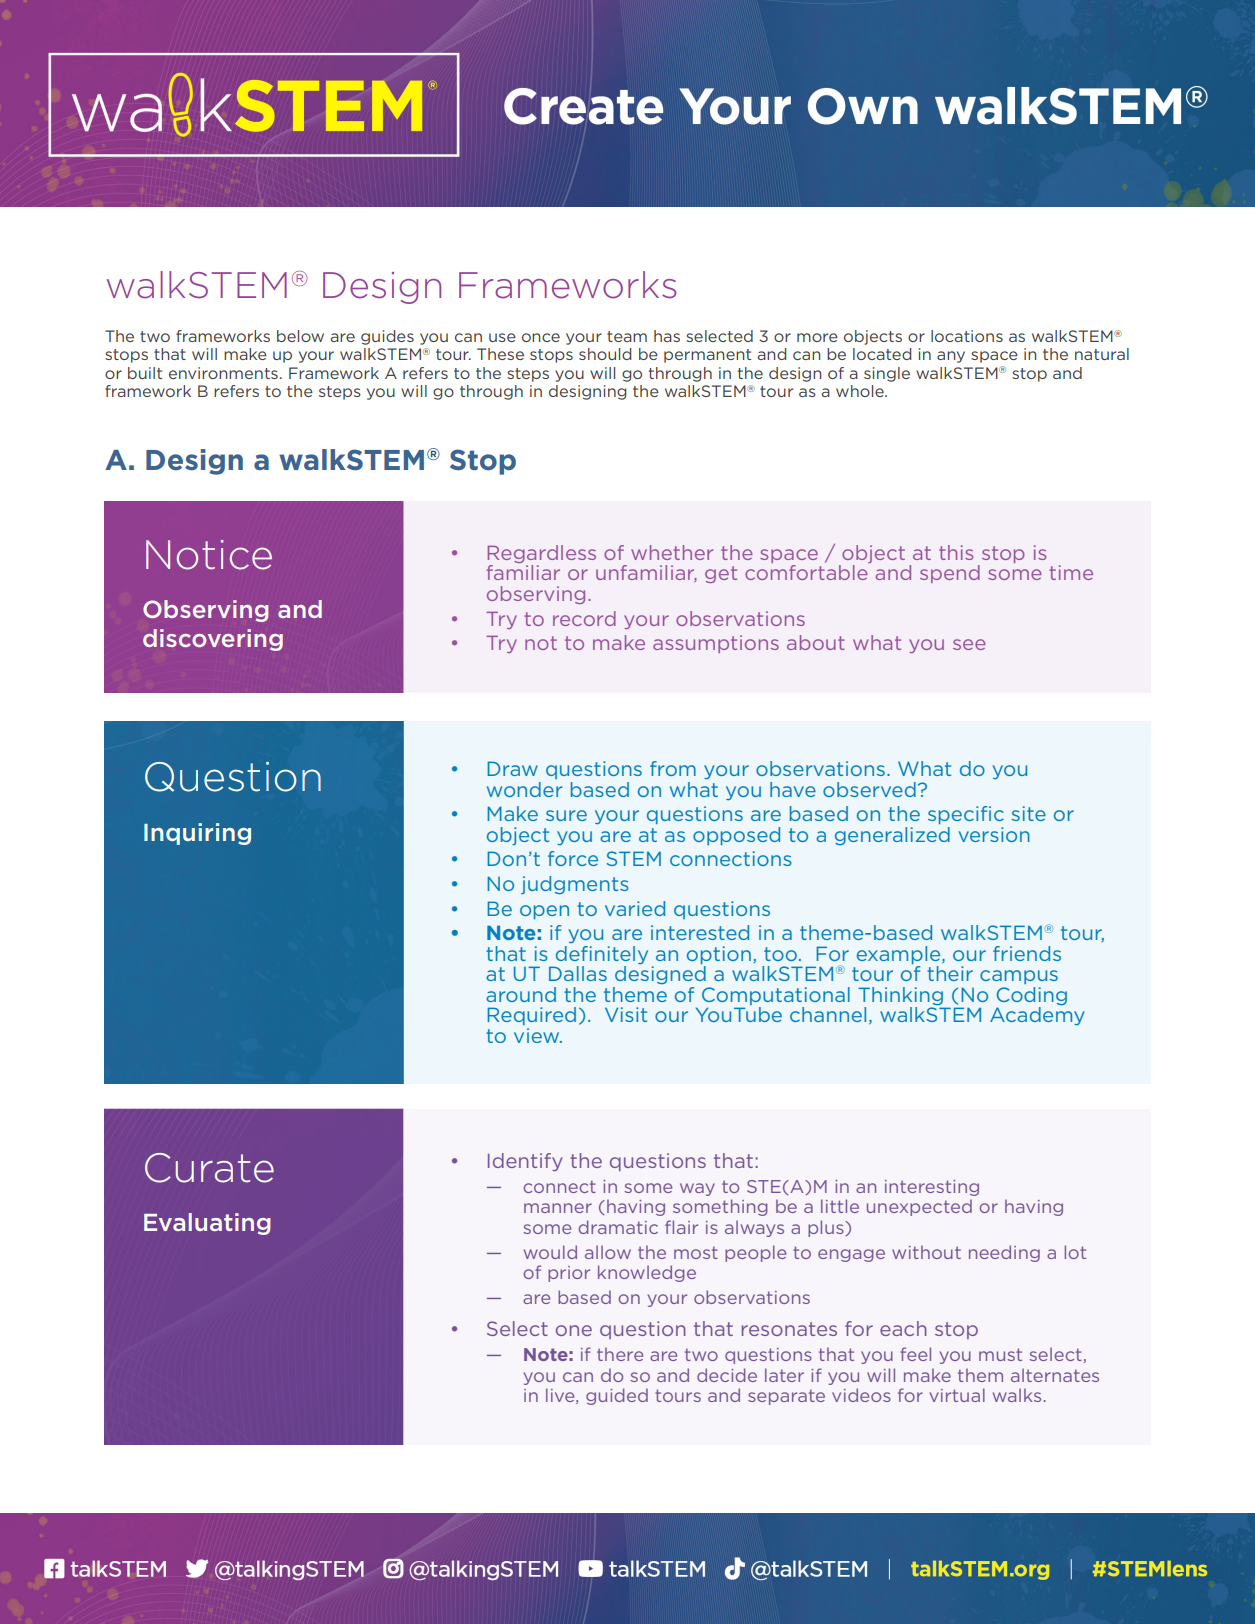  What do you see at coordinates (197, 834) in the screenshot?
I see `Inquiring` at bounding box center [197, 834].
